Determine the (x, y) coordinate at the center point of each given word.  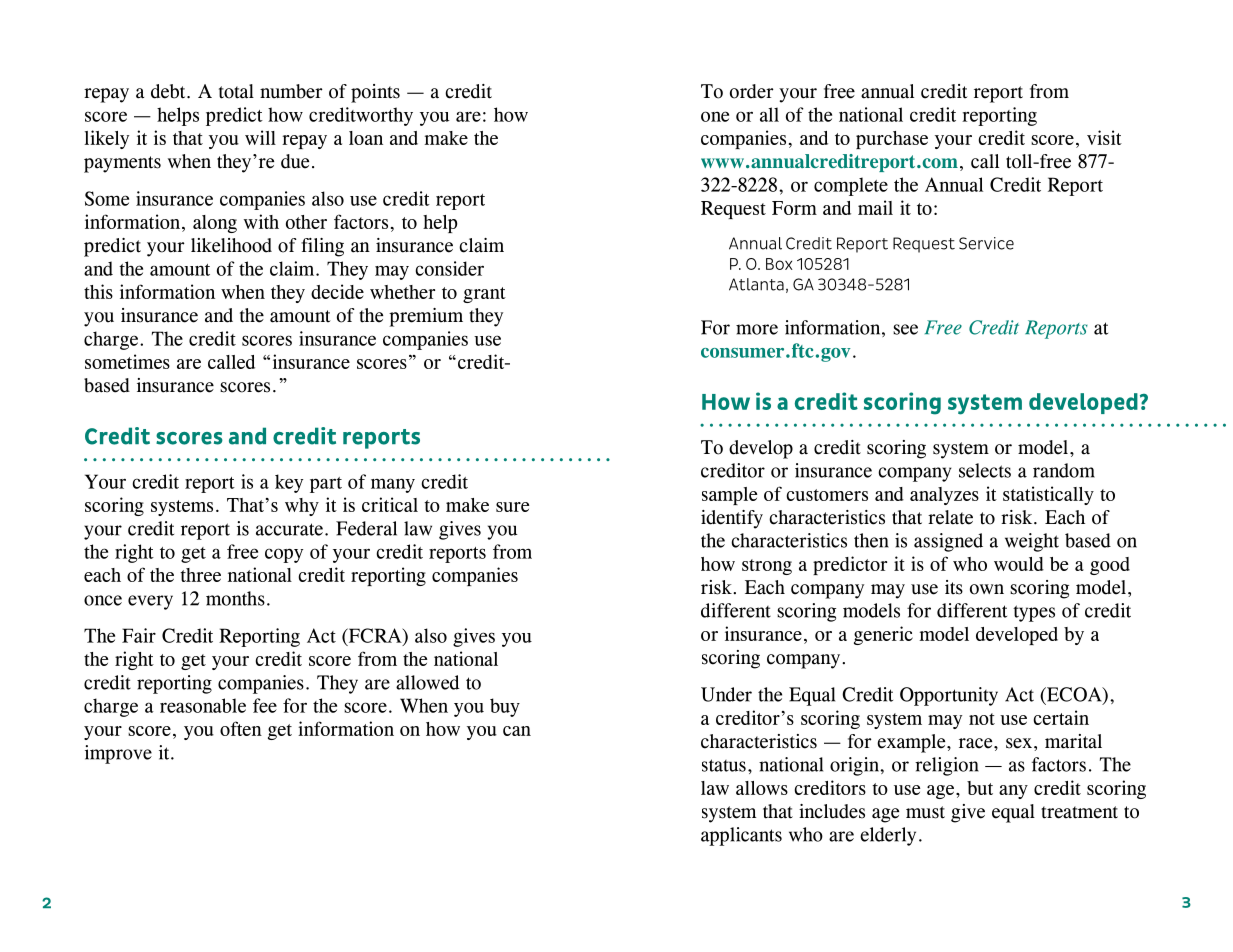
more (757, 329)
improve (118, 754)
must (925, 812)
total (236, 91)
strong (767, 567)
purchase (892, 140)
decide (337, 291)
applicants (741, 836)
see (905, 329)
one (715, 116)
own (987, 589)
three (200, 575)
